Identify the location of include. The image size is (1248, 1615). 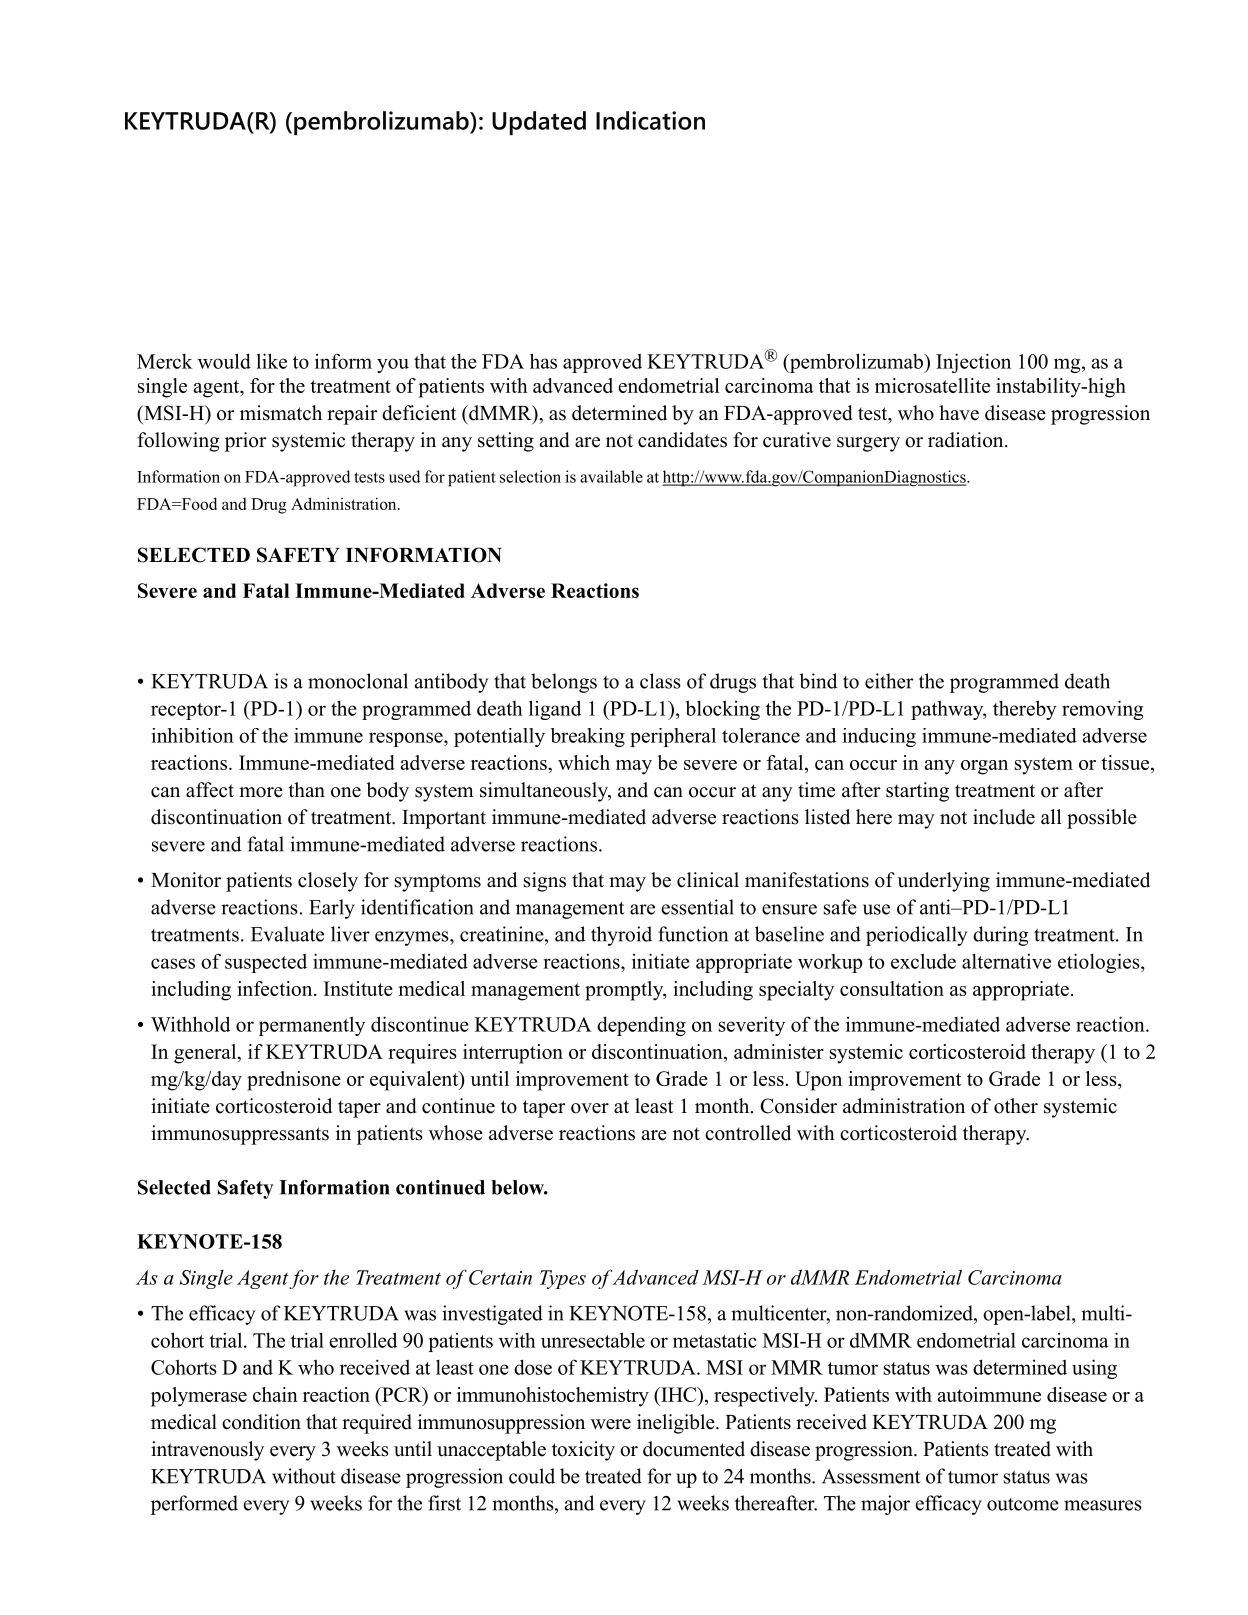
(1004, 817).
